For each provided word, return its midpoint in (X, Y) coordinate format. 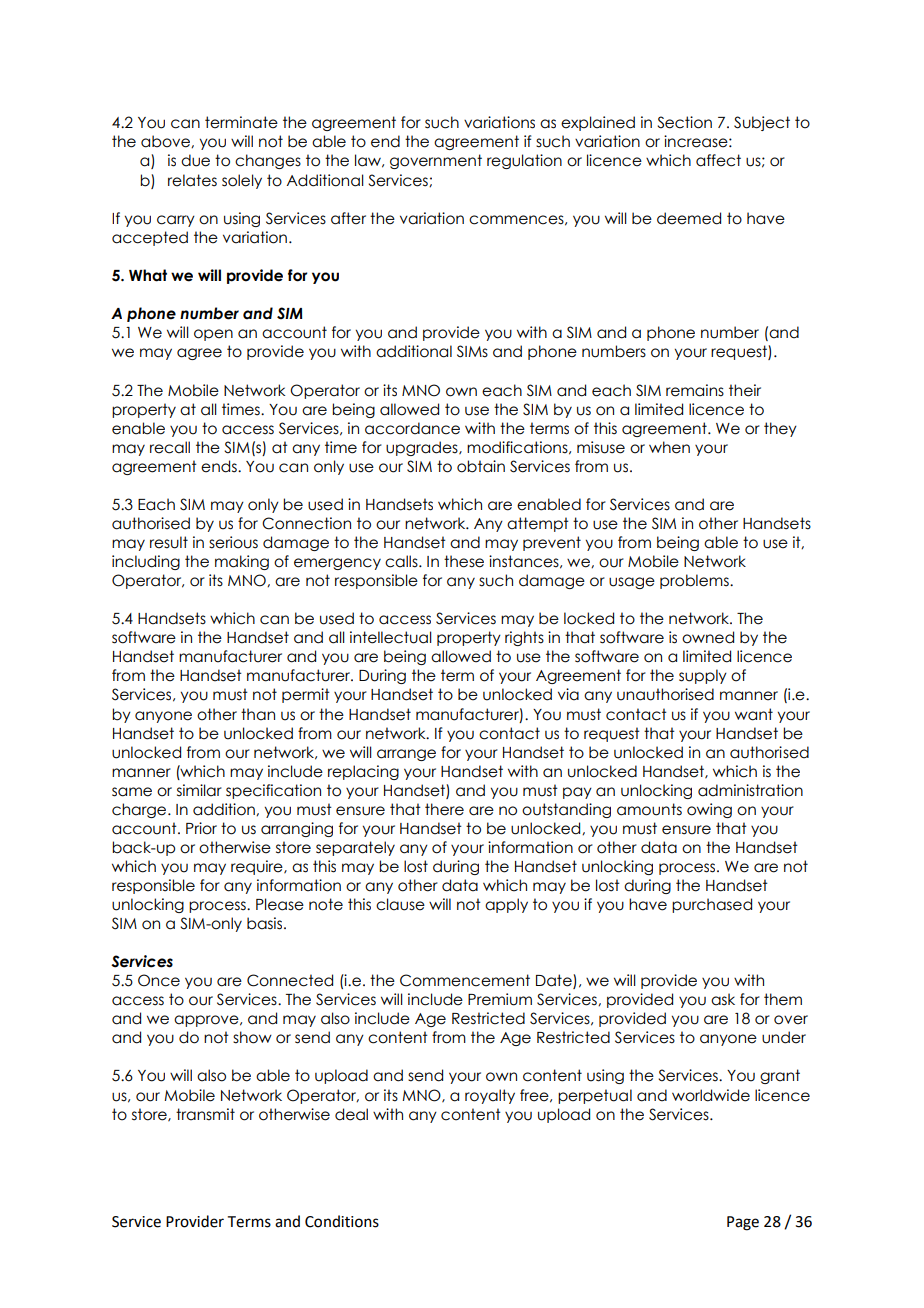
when (669, 447)
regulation (524, 161)
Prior (201, 828)
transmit (205, 1114)
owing (709, 810)
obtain (481, 466)
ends (220, 466)
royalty (490, 1096)
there (444, 809)
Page (743, 1223)
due (195, 160)
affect (718, 160)
